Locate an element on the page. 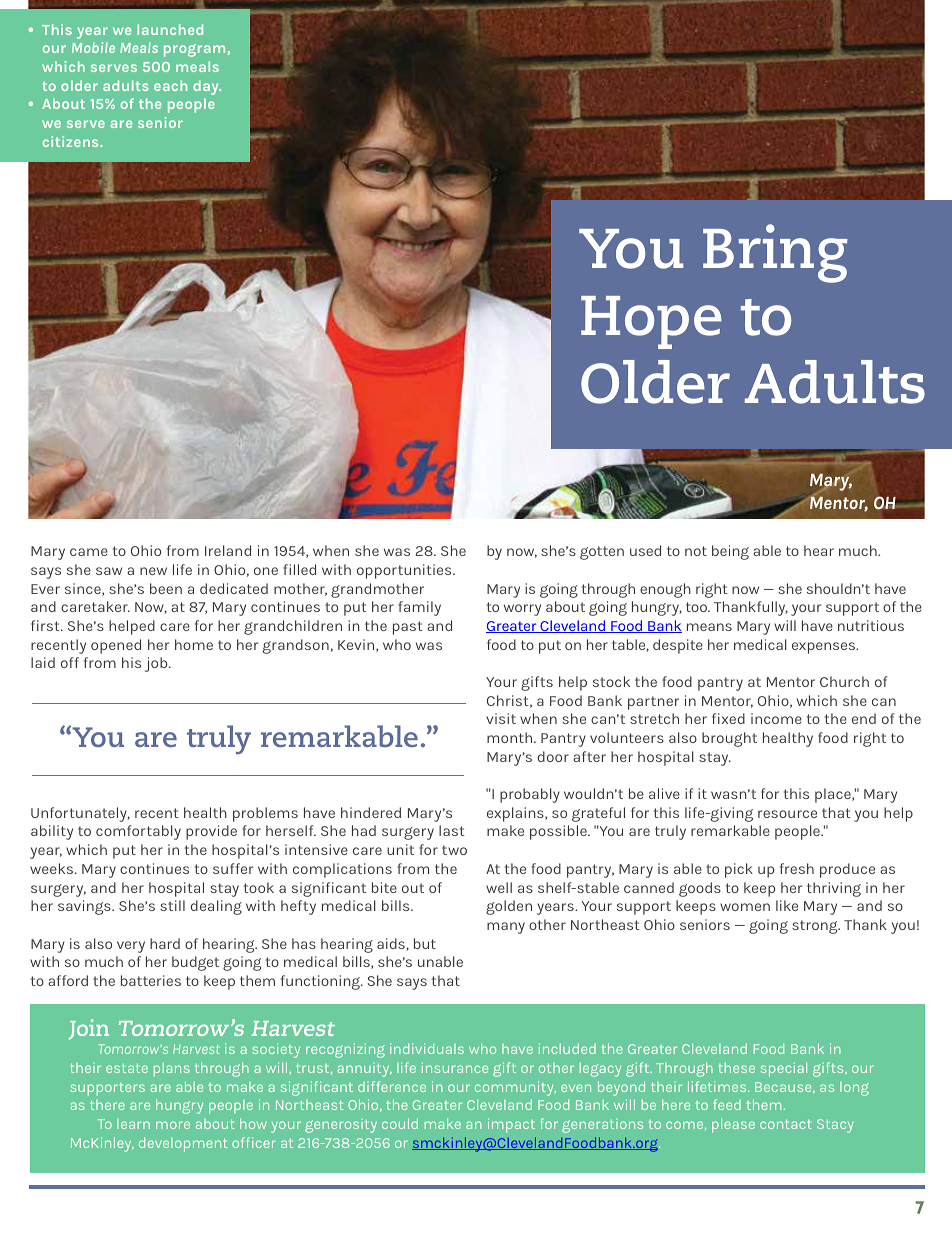 The height and width of the document is (1233, 952). being is located at coordinates (730, 552).
